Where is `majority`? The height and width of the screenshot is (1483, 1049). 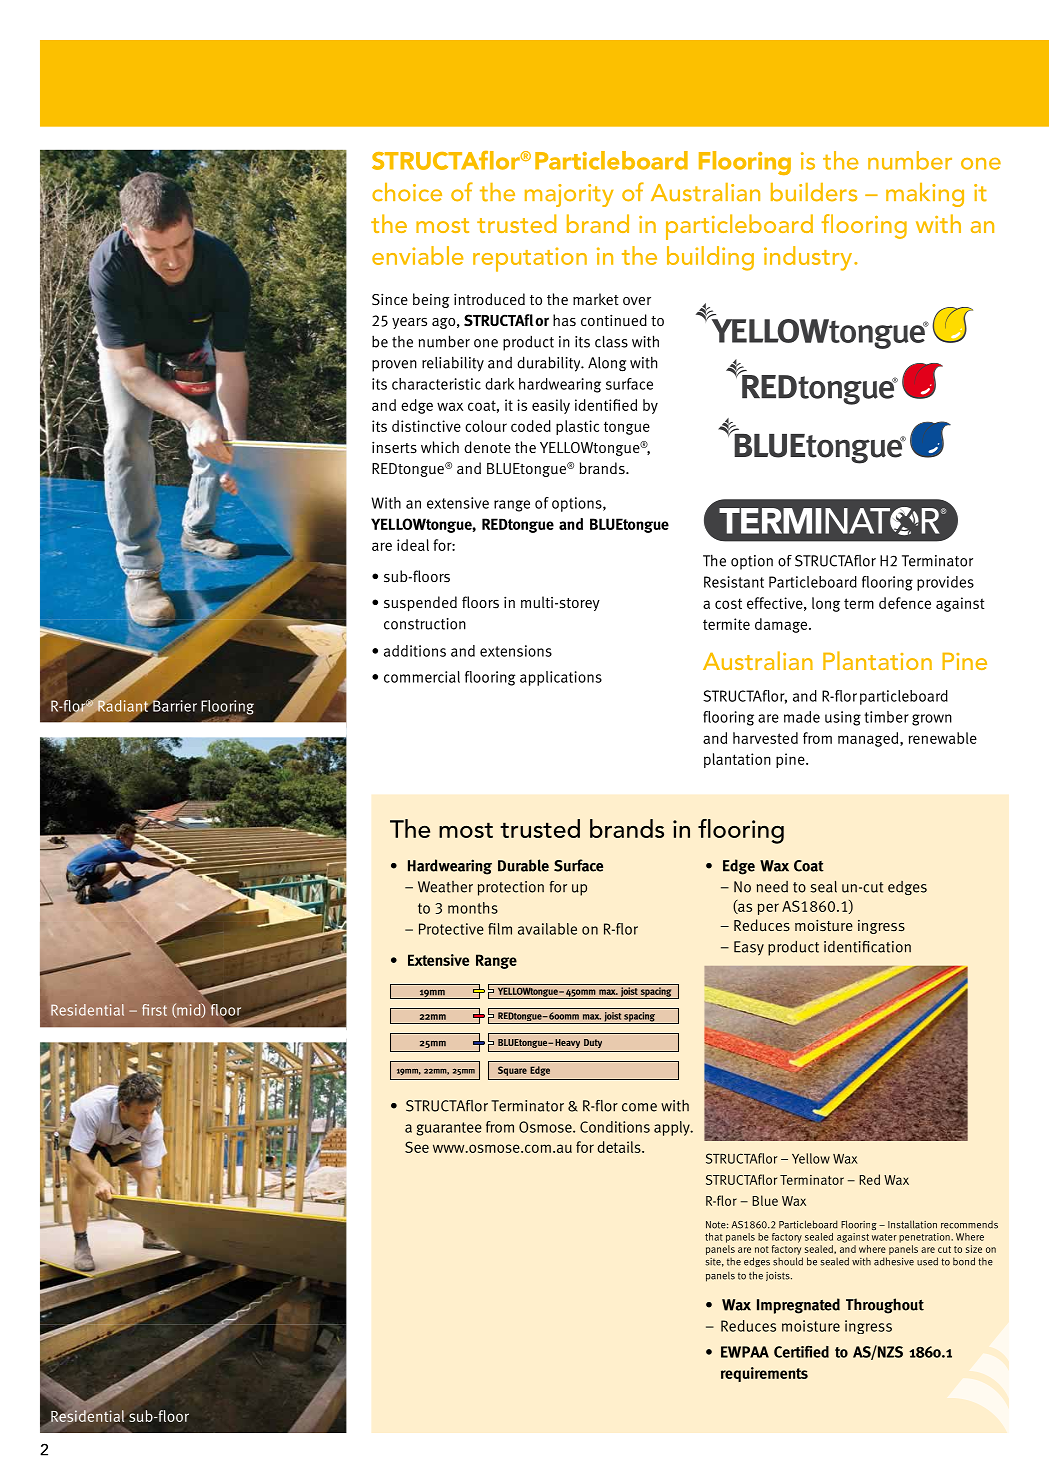
majority is located at coordinates (569, 195).
